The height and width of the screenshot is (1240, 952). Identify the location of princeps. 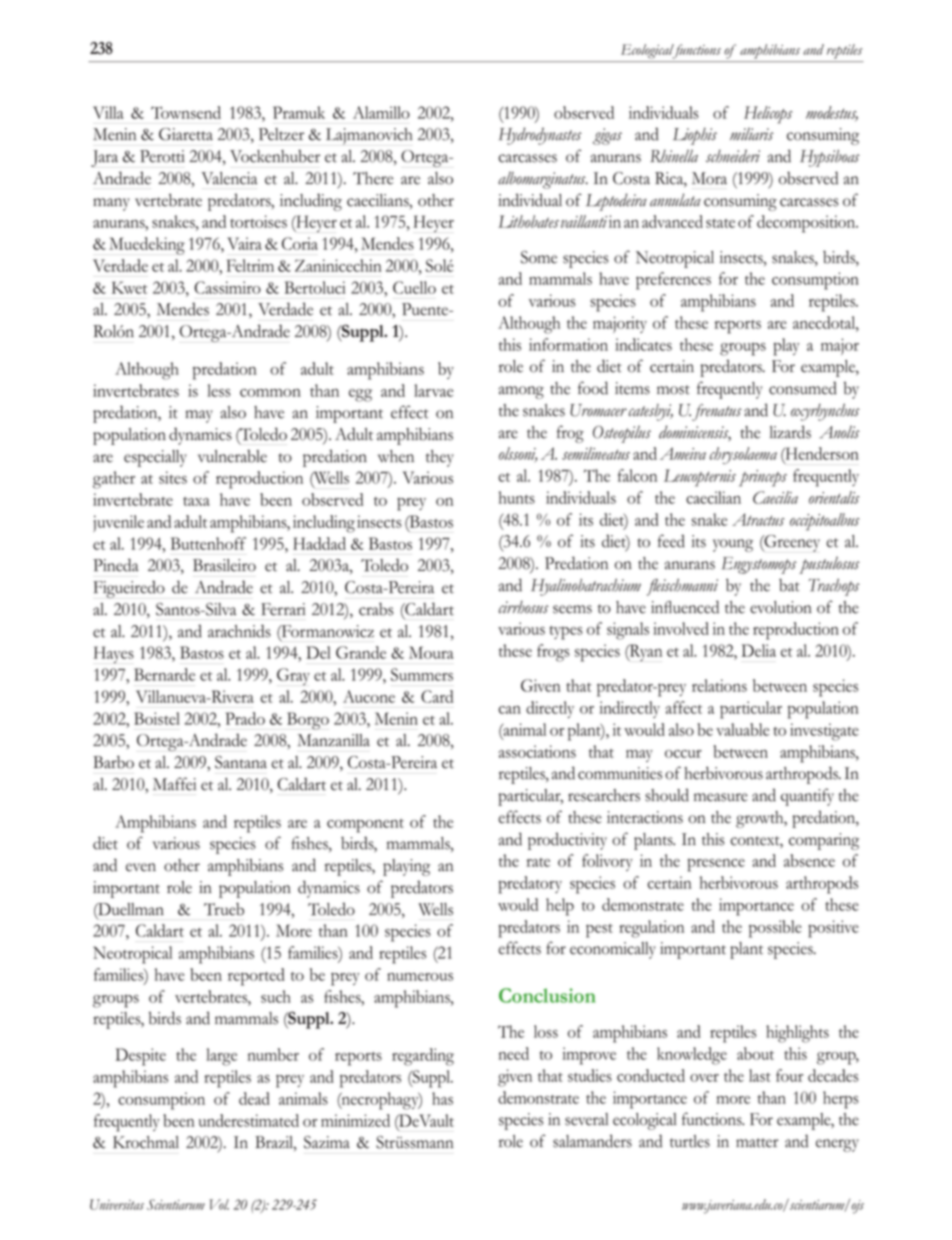
(763, 478).
